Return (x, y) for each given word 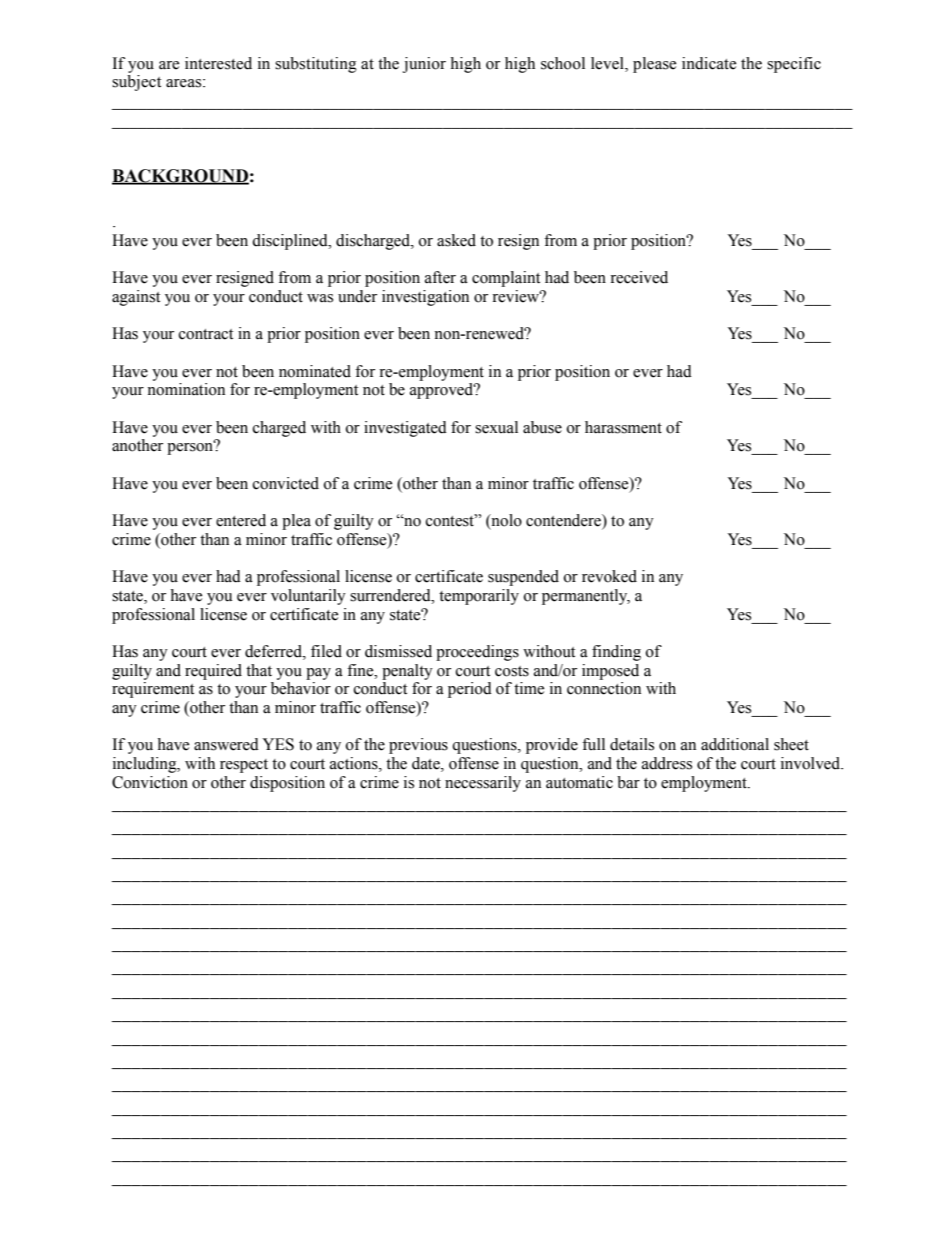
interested (218, 63)
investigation (425, 298)
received (639, 277)
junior (424, 65)
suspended (523, 578)
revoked (609, 576)
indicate (709, 63)
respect (244, 766)
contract (206, 334)
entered (241, 520)
